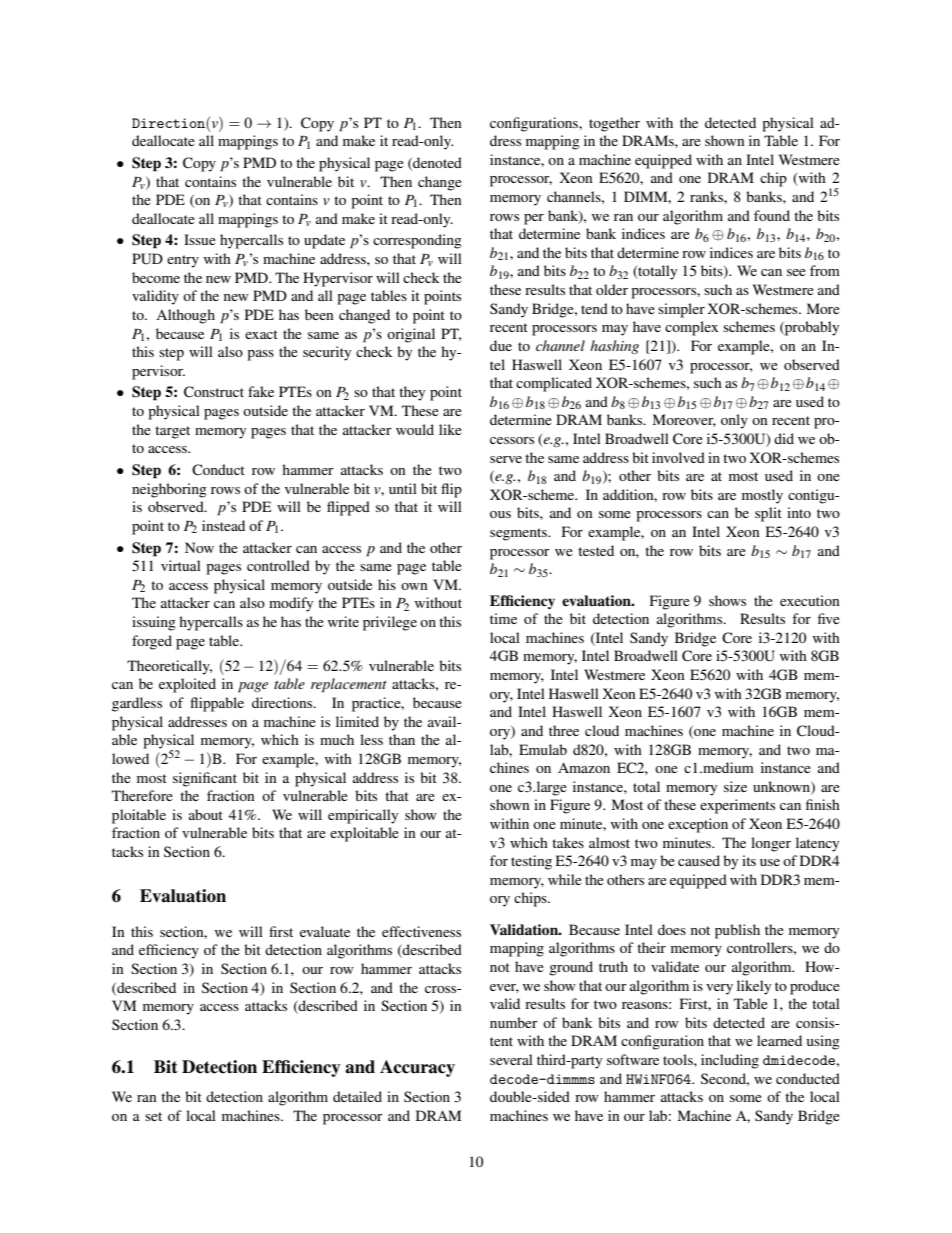 The height and width of the image is (1233, 952). I want to click on found, so click(772, 215).
